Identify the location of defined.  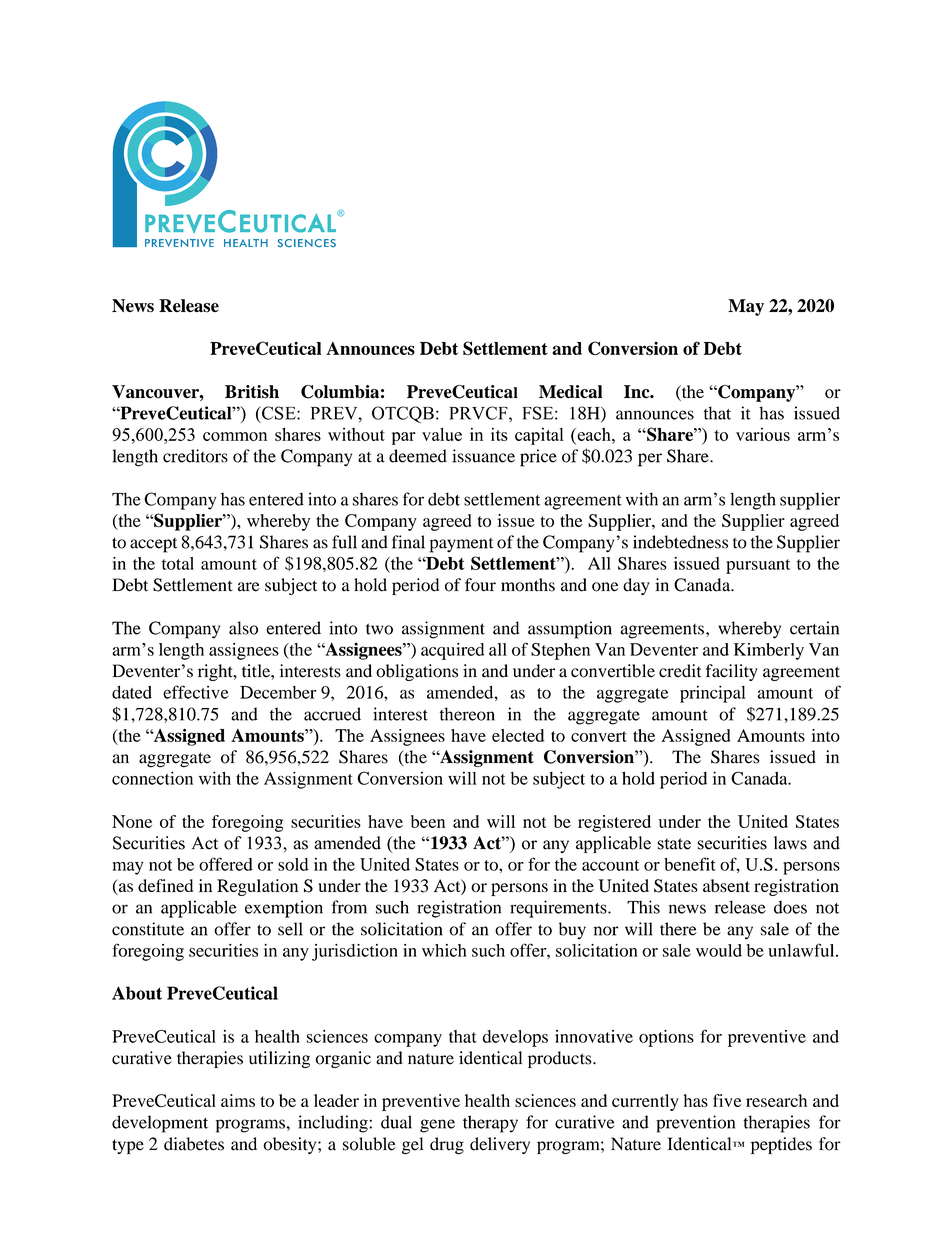
(165, 885).
